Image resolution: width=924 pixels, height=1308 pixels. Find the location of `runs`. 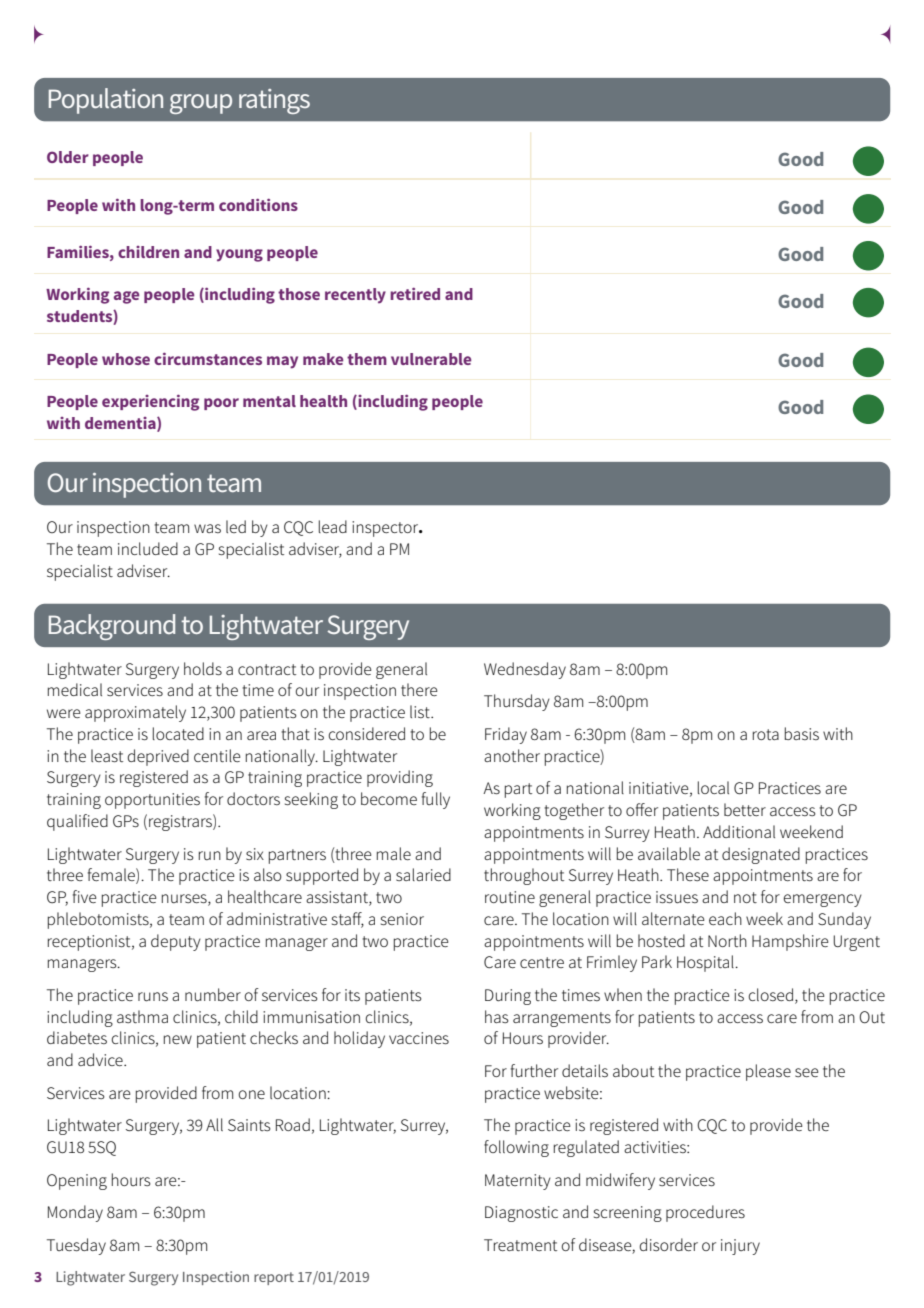

runs is located at coordinates (153, 996).
